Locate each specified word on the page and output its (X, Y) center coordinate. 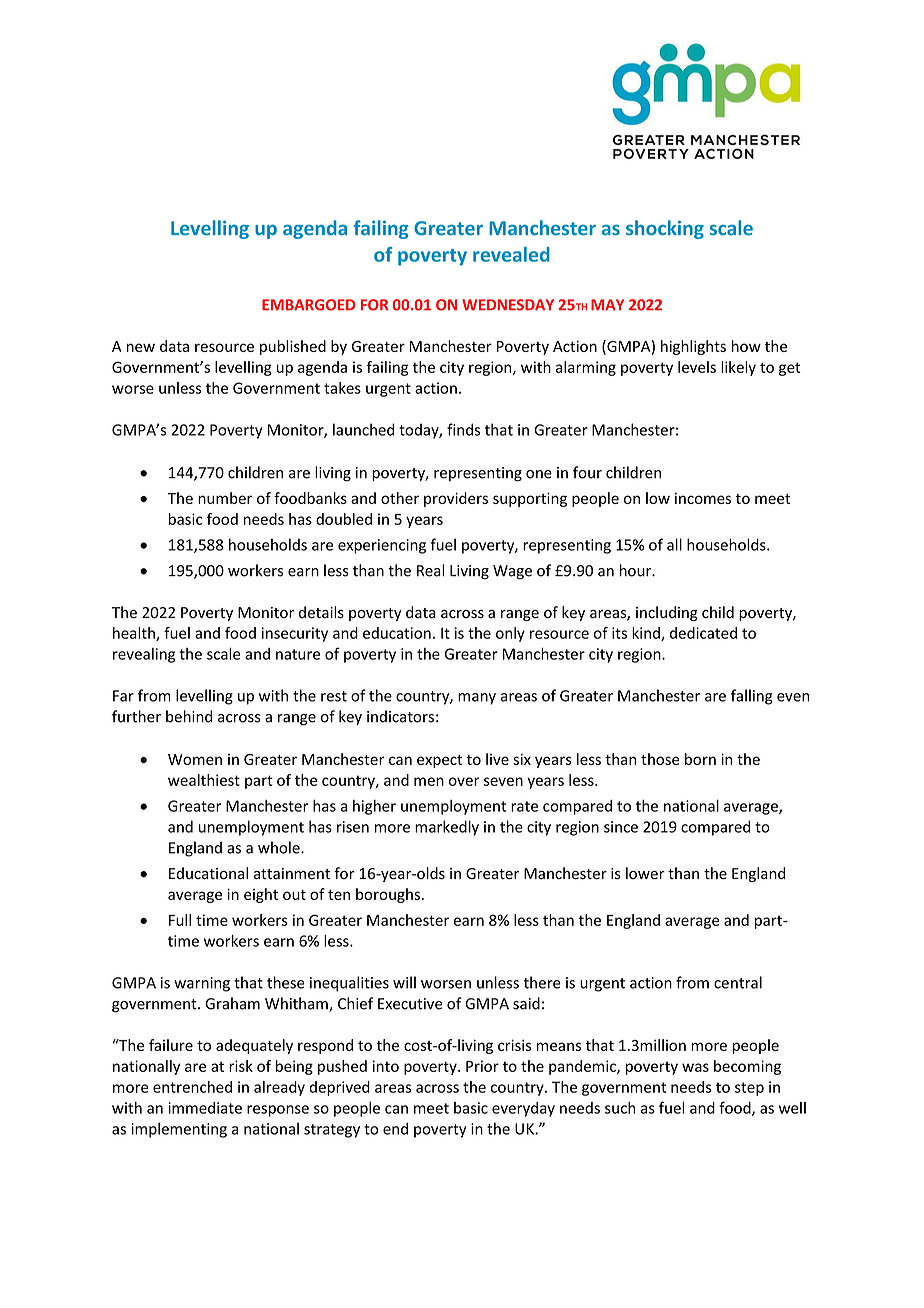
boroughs (388, 895)
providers (456, 499)
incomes (703, 498)
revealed (511, 254)
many (477, 699)
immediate (205, 1108)
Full (180, 920)
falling (752, 697)
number (225, 498)
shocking (665, 229)
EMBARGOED (308, 305)
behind (189, 716)
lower (645, 873)
